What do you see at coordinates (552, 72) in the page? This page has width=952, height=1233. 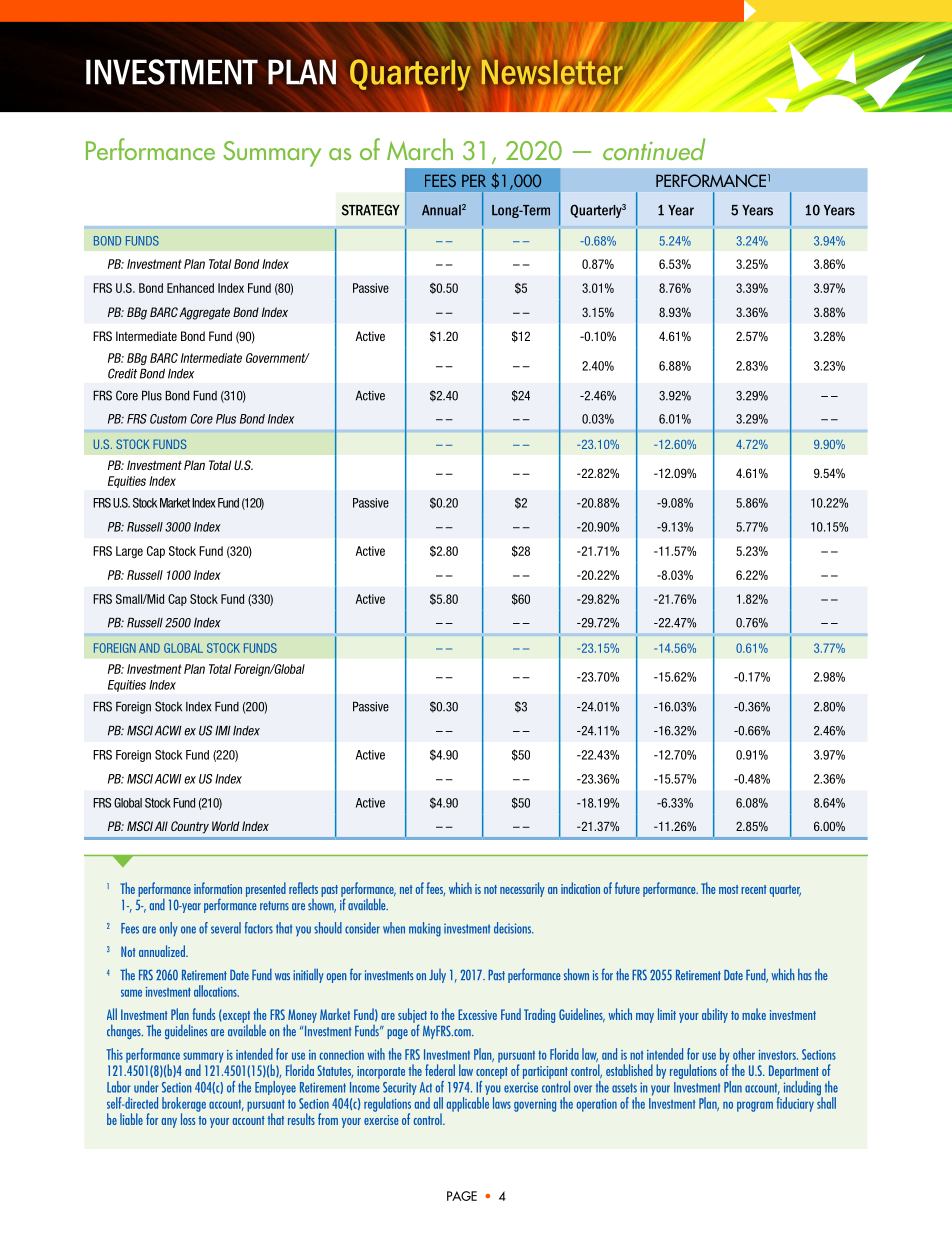 I see `Newsletter` at bounding box center [552, 72].
